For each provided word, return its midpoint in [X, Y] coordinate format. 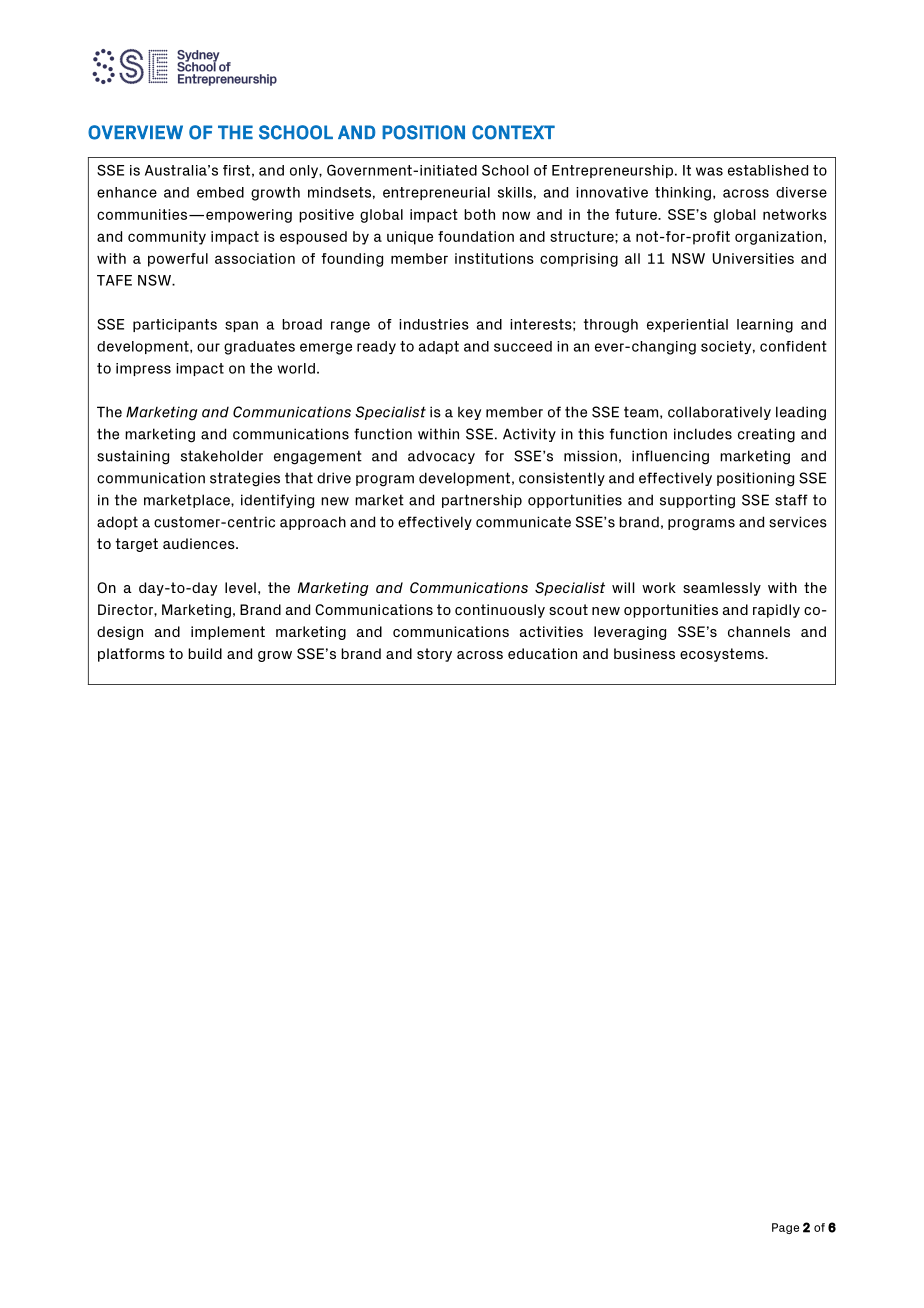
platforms [131, 655]
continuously [500, 611]
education [542, 653]
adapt [439, 347]
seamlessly [722, 589]
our [208, 347]
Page [785, 1228]
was [709, 171]
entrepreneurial [436, 193]
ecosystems [723, 655]
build [205, 653]
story [434, 655]
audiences [200, 543]
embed [220, 192]
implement [228, 633]
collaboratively [719, 413]
